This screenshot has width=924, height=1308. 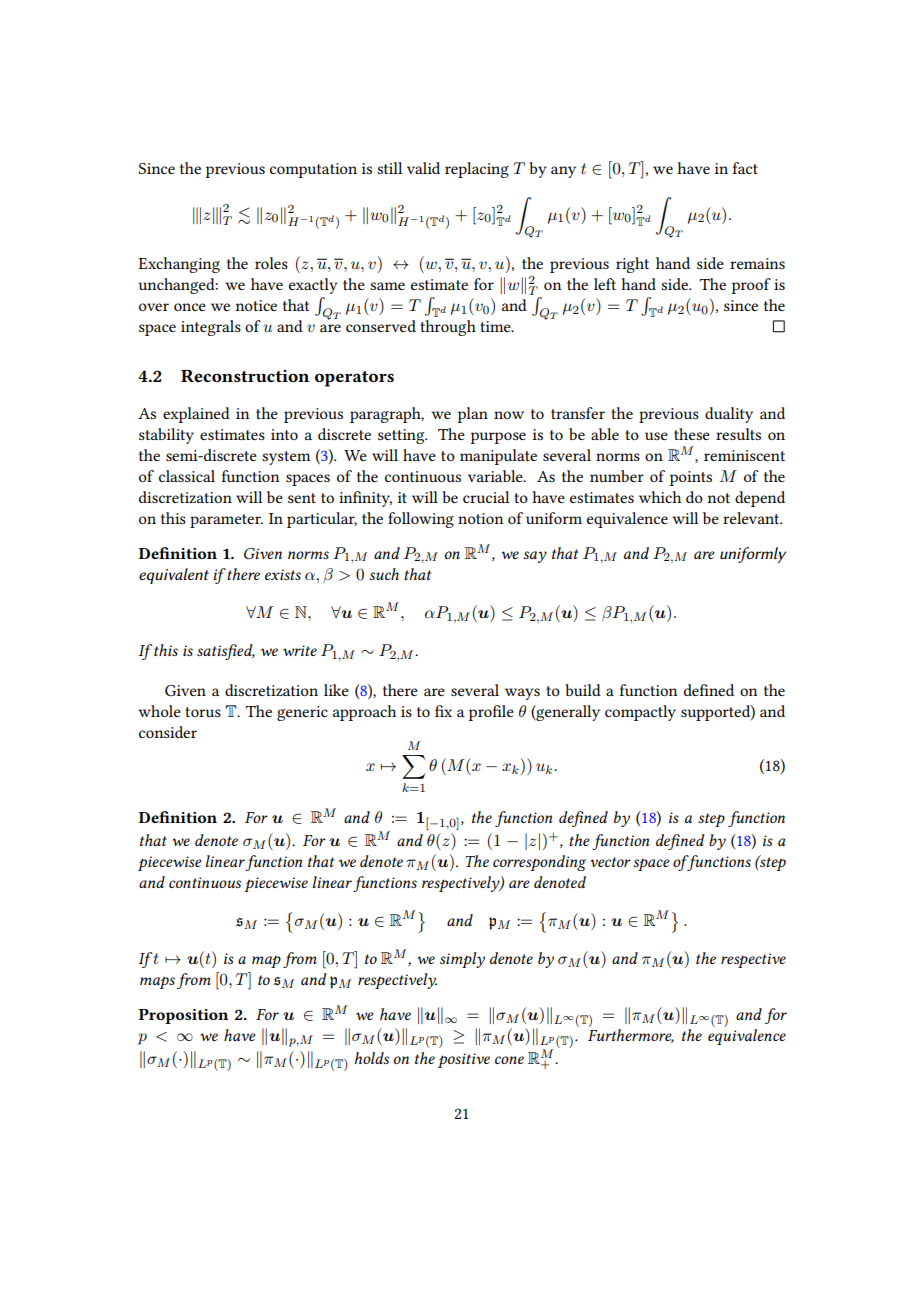 I want to click on notion, so click(x=480, y=518).
